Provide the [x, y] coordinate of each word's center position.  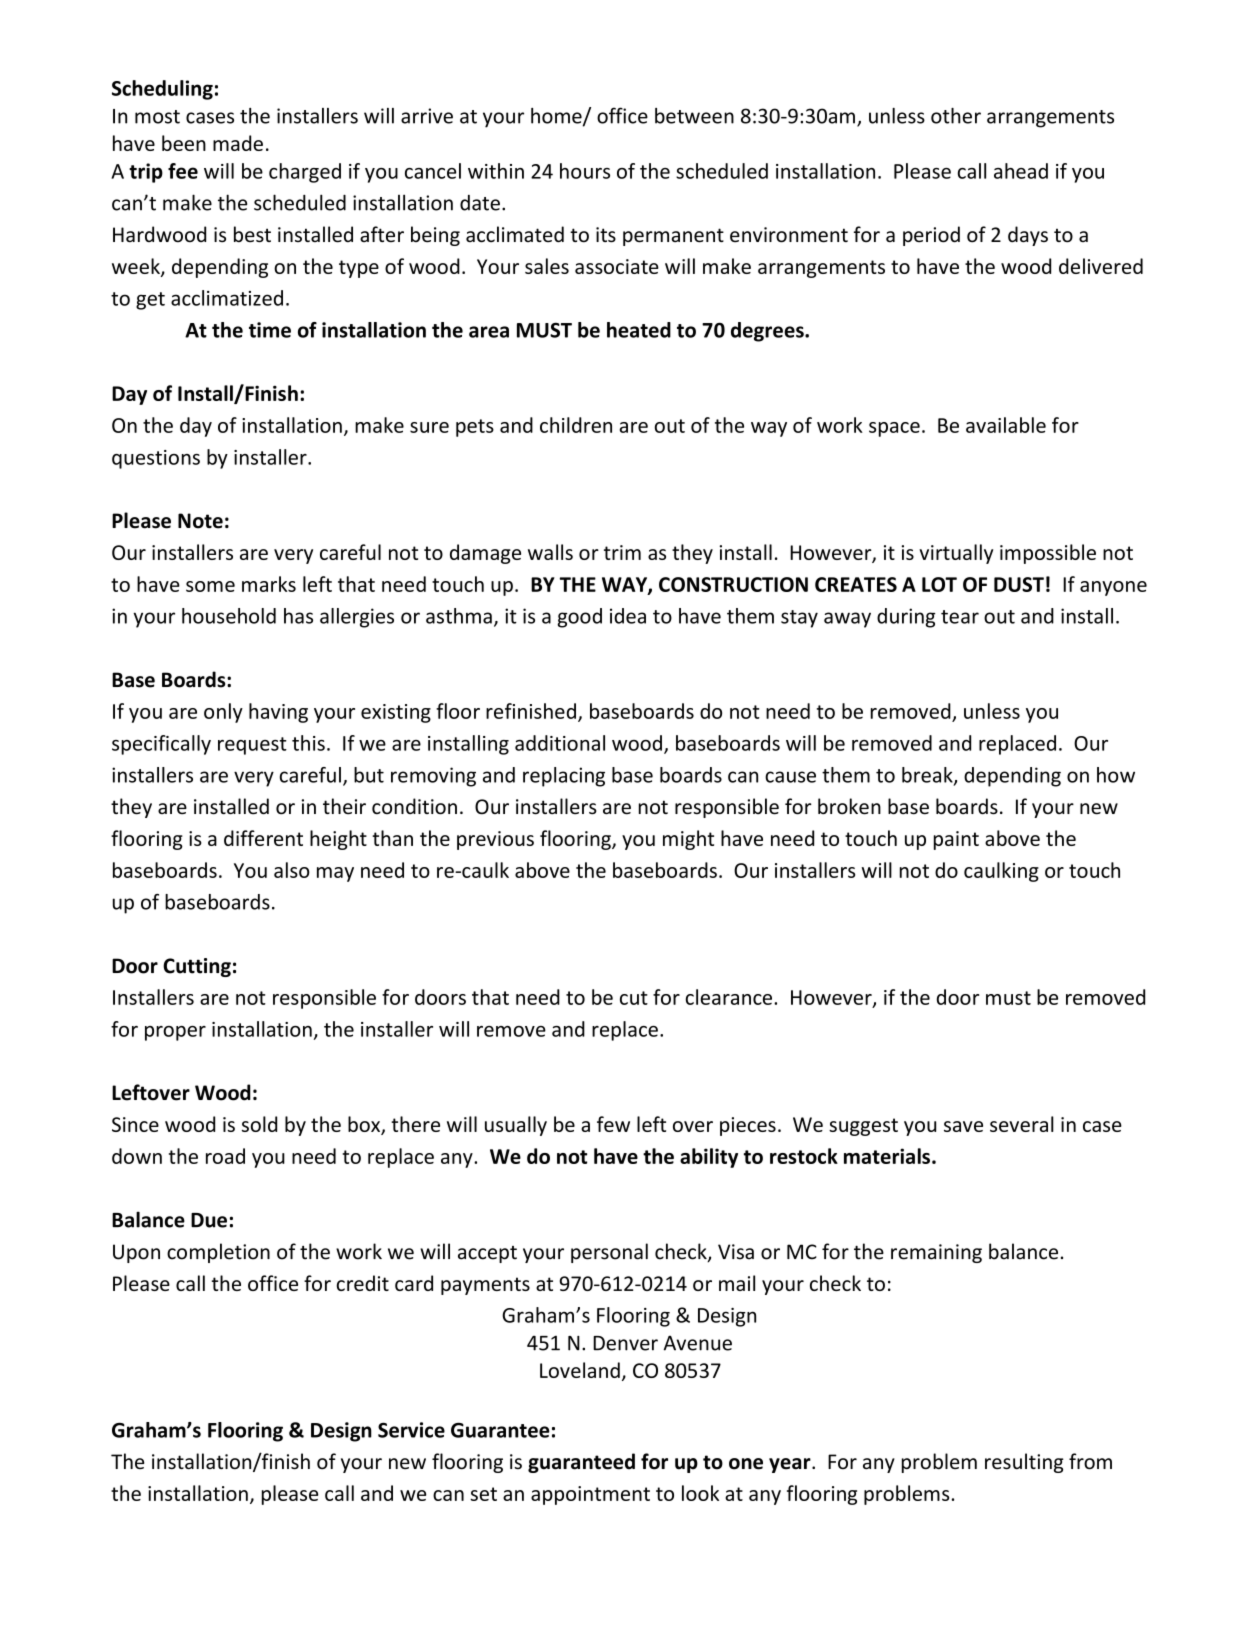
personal [609, 1253]
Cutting [197, 967]
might [688, 840]
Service [411, 1430]
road [225, 1156]
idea [628, 616]
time [270, 330]
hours [585, 171]
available [1006, 425]
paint [956, 840]
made [238, 143]
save [963, 1126]
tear [960, 617]
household [229, 616]
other [956, 116]
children [576, 425]
